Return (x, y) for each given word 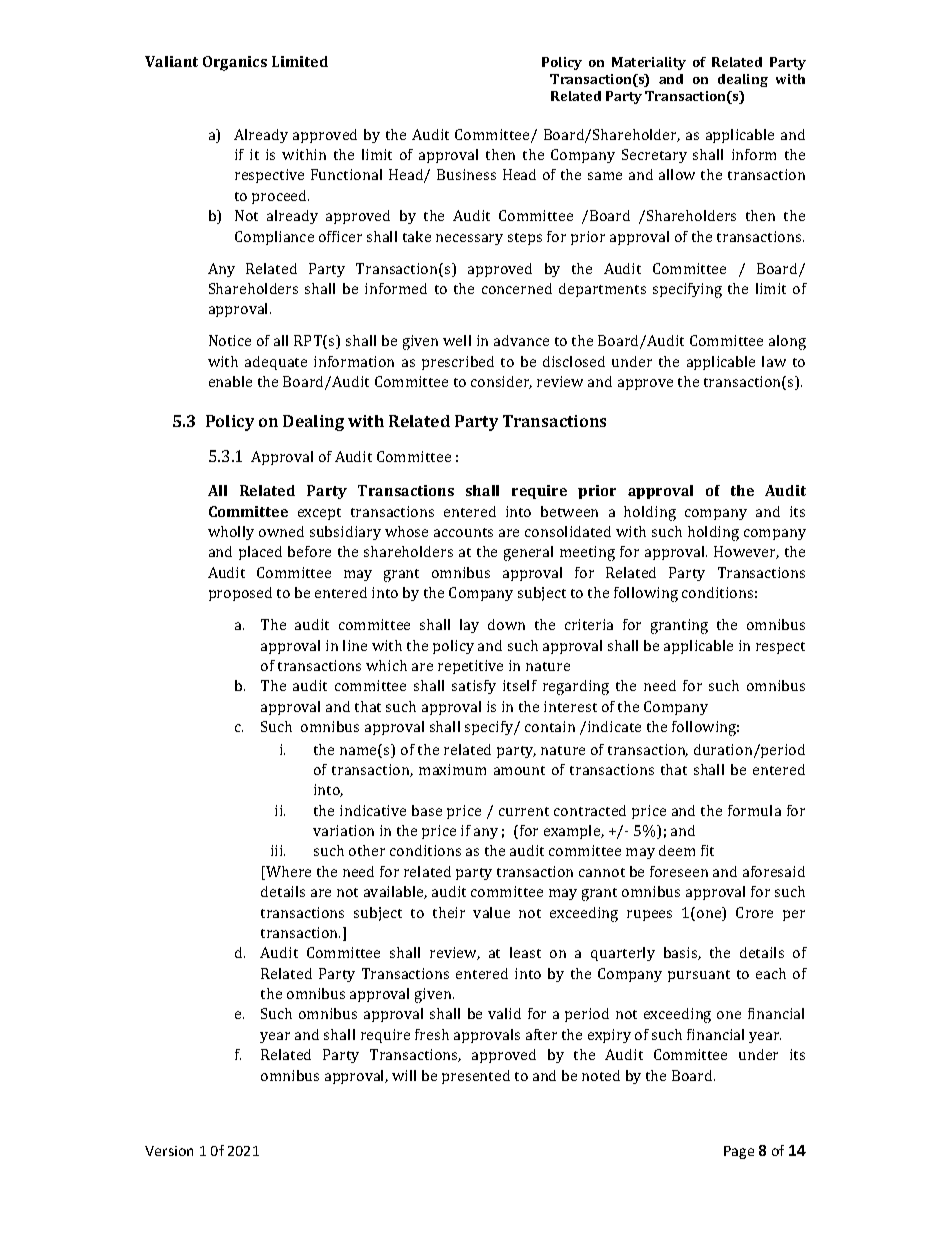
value (491, 912)
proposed (240, 594)
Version (169, 1151)
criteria (589, 624)
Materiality (649, 63)
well (457, 340)
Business (466, 174)
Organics (235, 63)
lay (469, 626)
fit (707, 850)
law (774, 361)
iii (278, 850)
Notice (230, 340)
